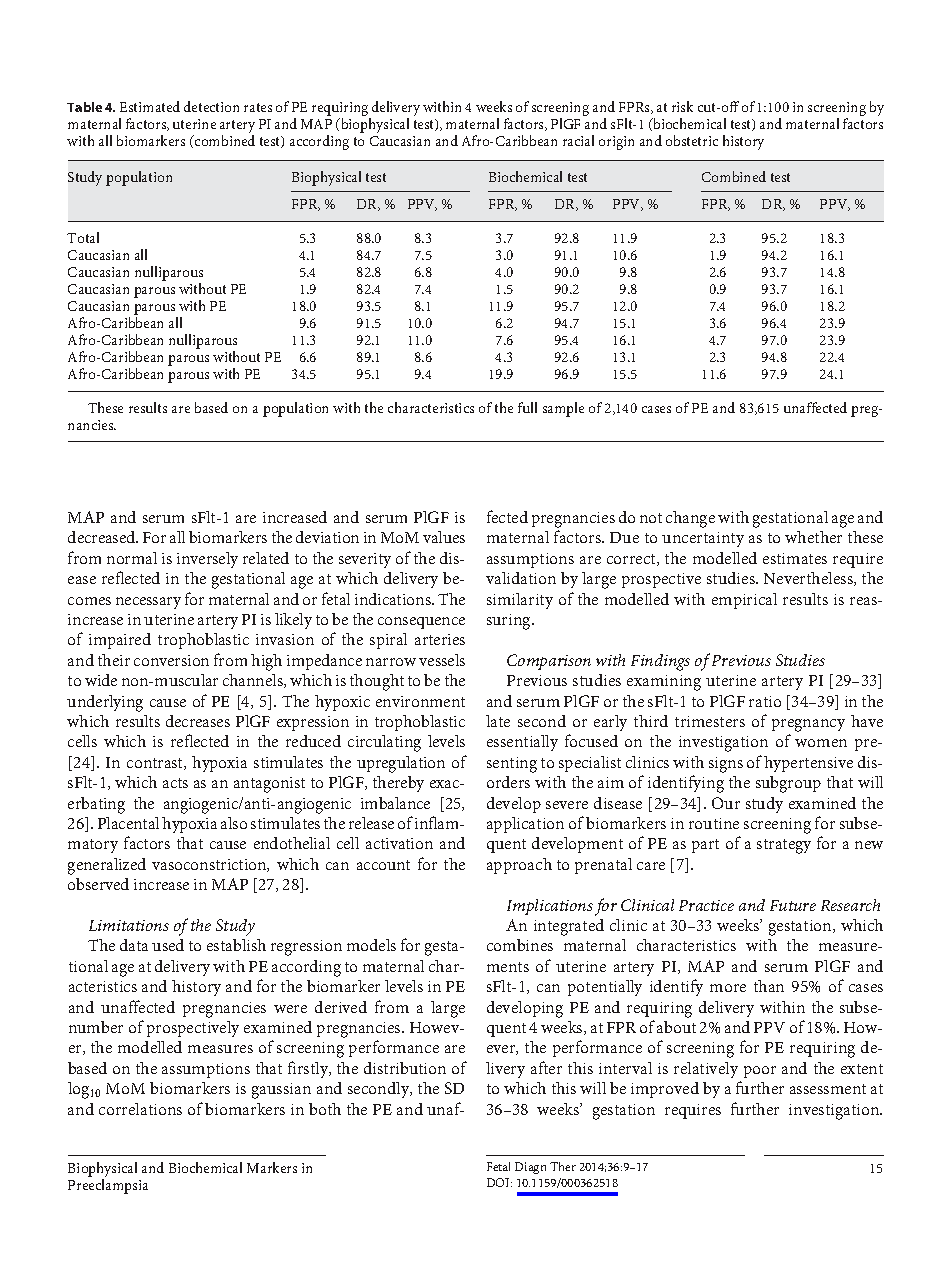 Image resolution: width=952 pixels, height=1270 pixels. What do you see at coordinates (499, 1182) in the image?
I see `DOI` at bounding box center [499, 1182].
